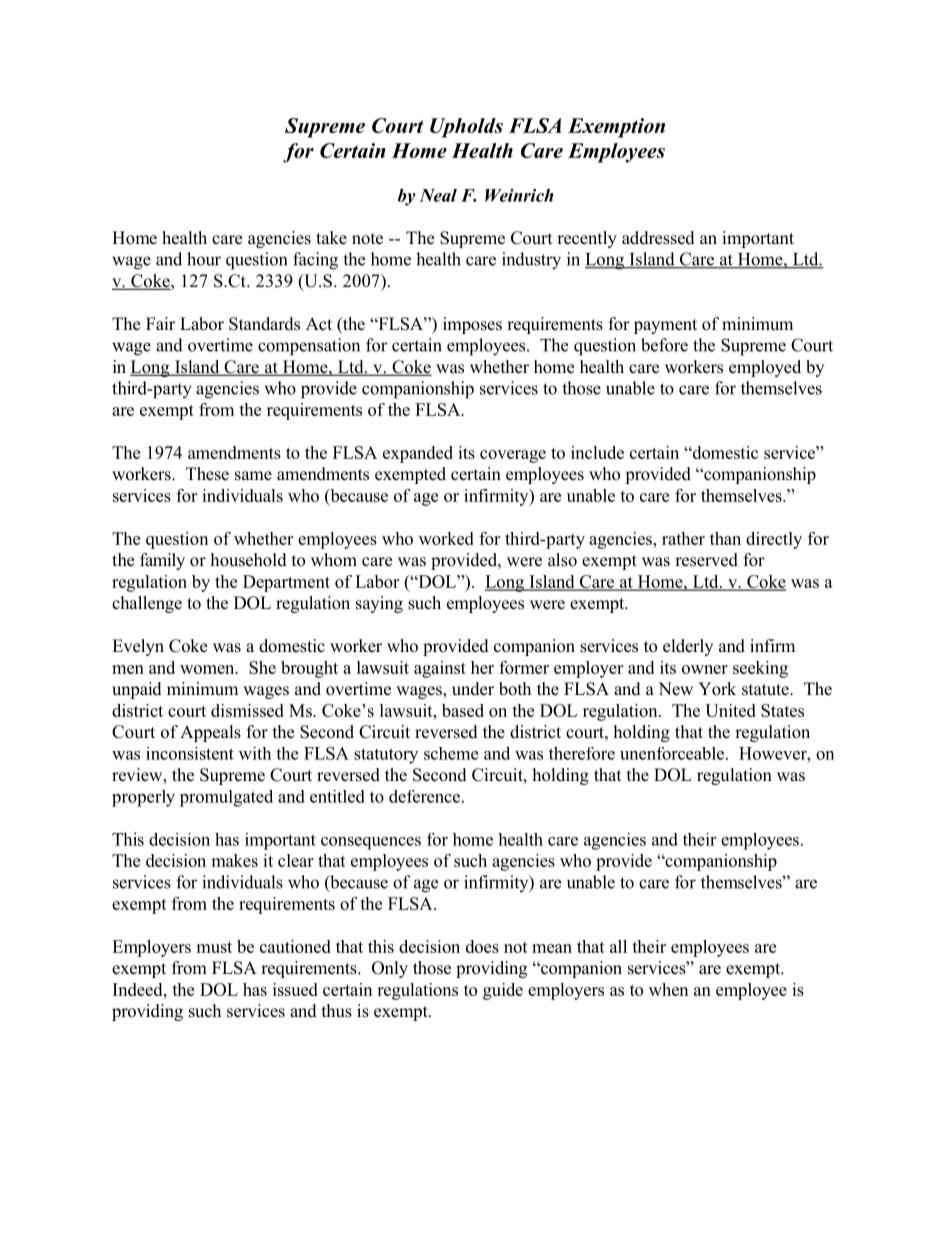 This page has width=952, height=1233. I want to click on reserved, so click(706, 560).
